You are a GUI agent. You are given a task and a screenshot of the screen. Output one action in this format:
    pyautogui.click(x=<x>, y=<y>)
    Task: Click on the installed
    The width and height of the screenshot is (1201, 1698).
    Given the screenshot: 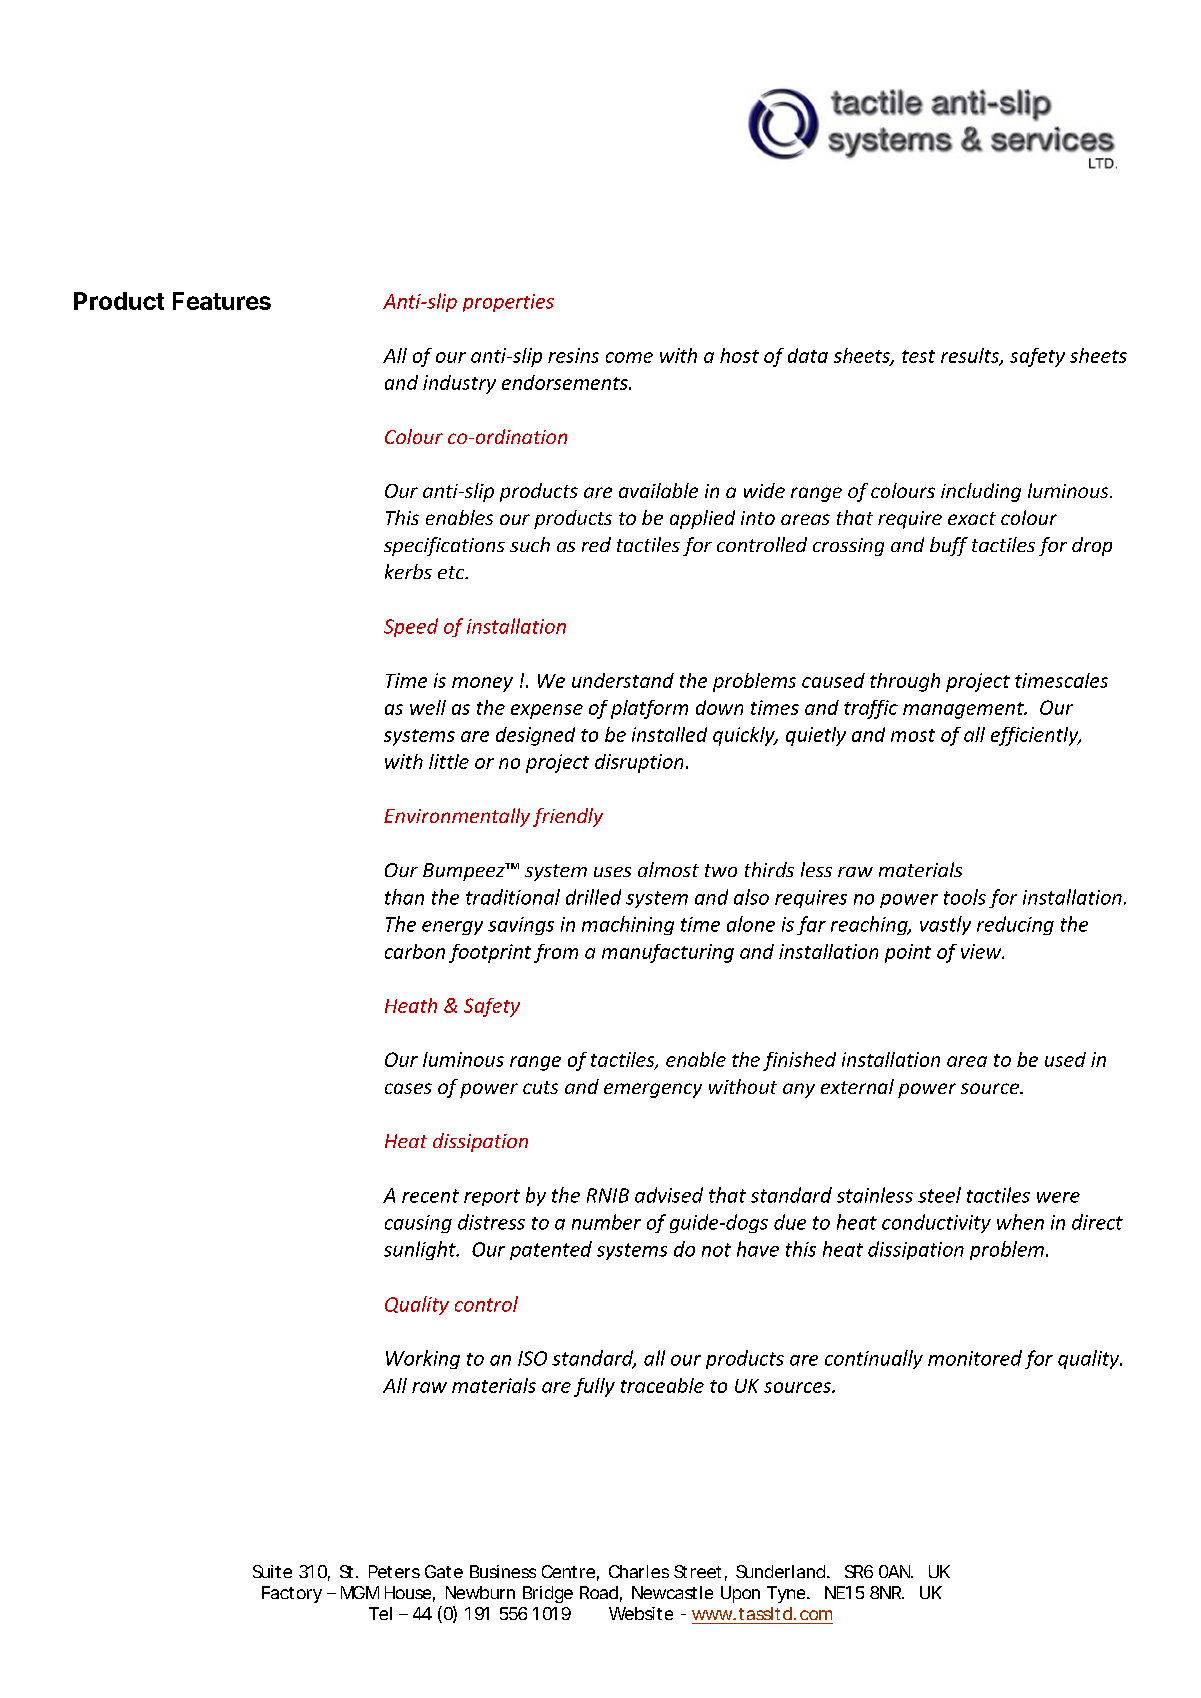 What is the action you would take?
    pyautogui.click(x=669, y=734)
